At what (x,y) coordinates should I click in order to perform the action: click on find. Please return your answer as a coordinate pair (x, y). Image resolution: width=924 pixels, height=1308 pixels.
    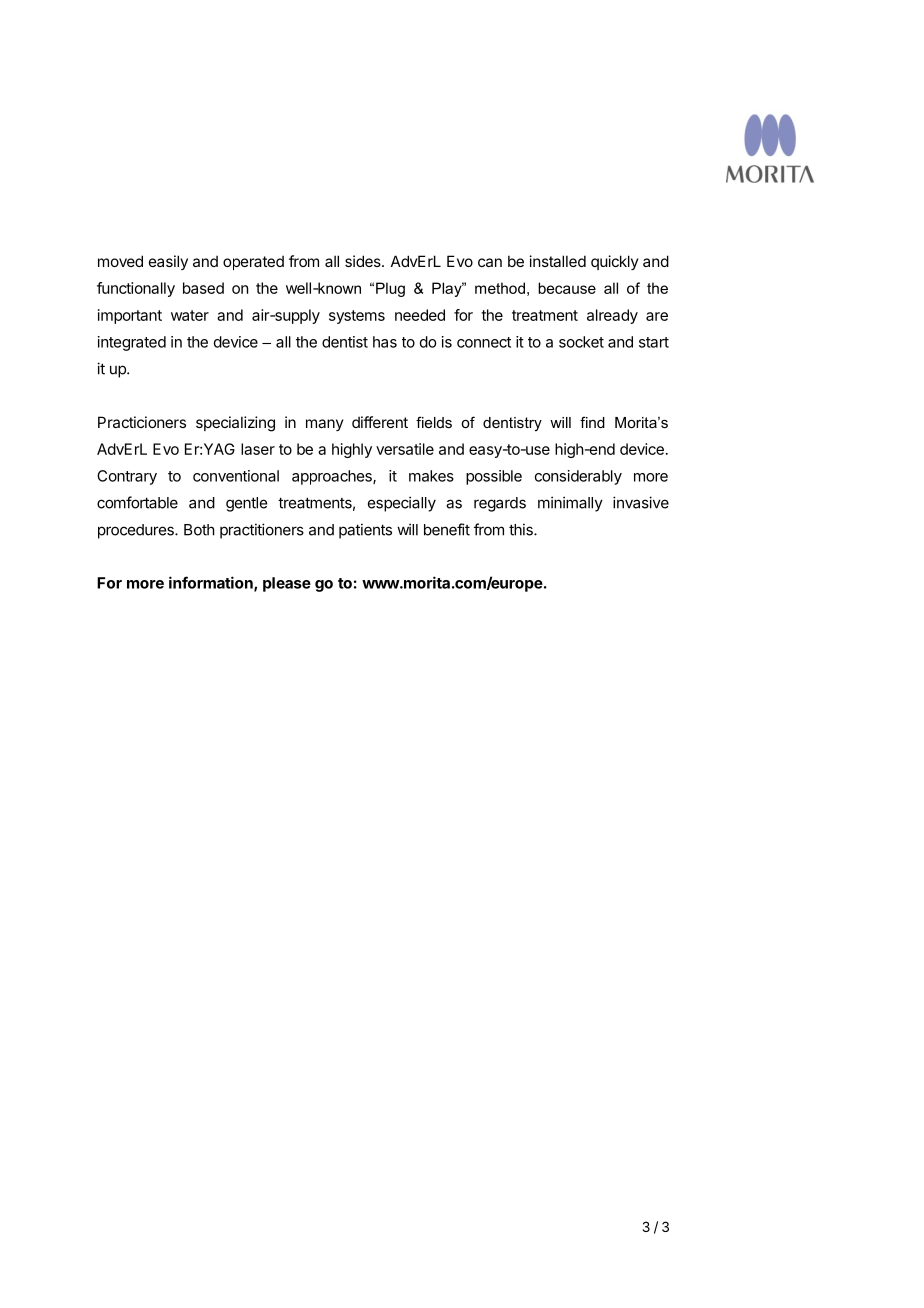
    Looking at the image, I should click on (592, 422).
